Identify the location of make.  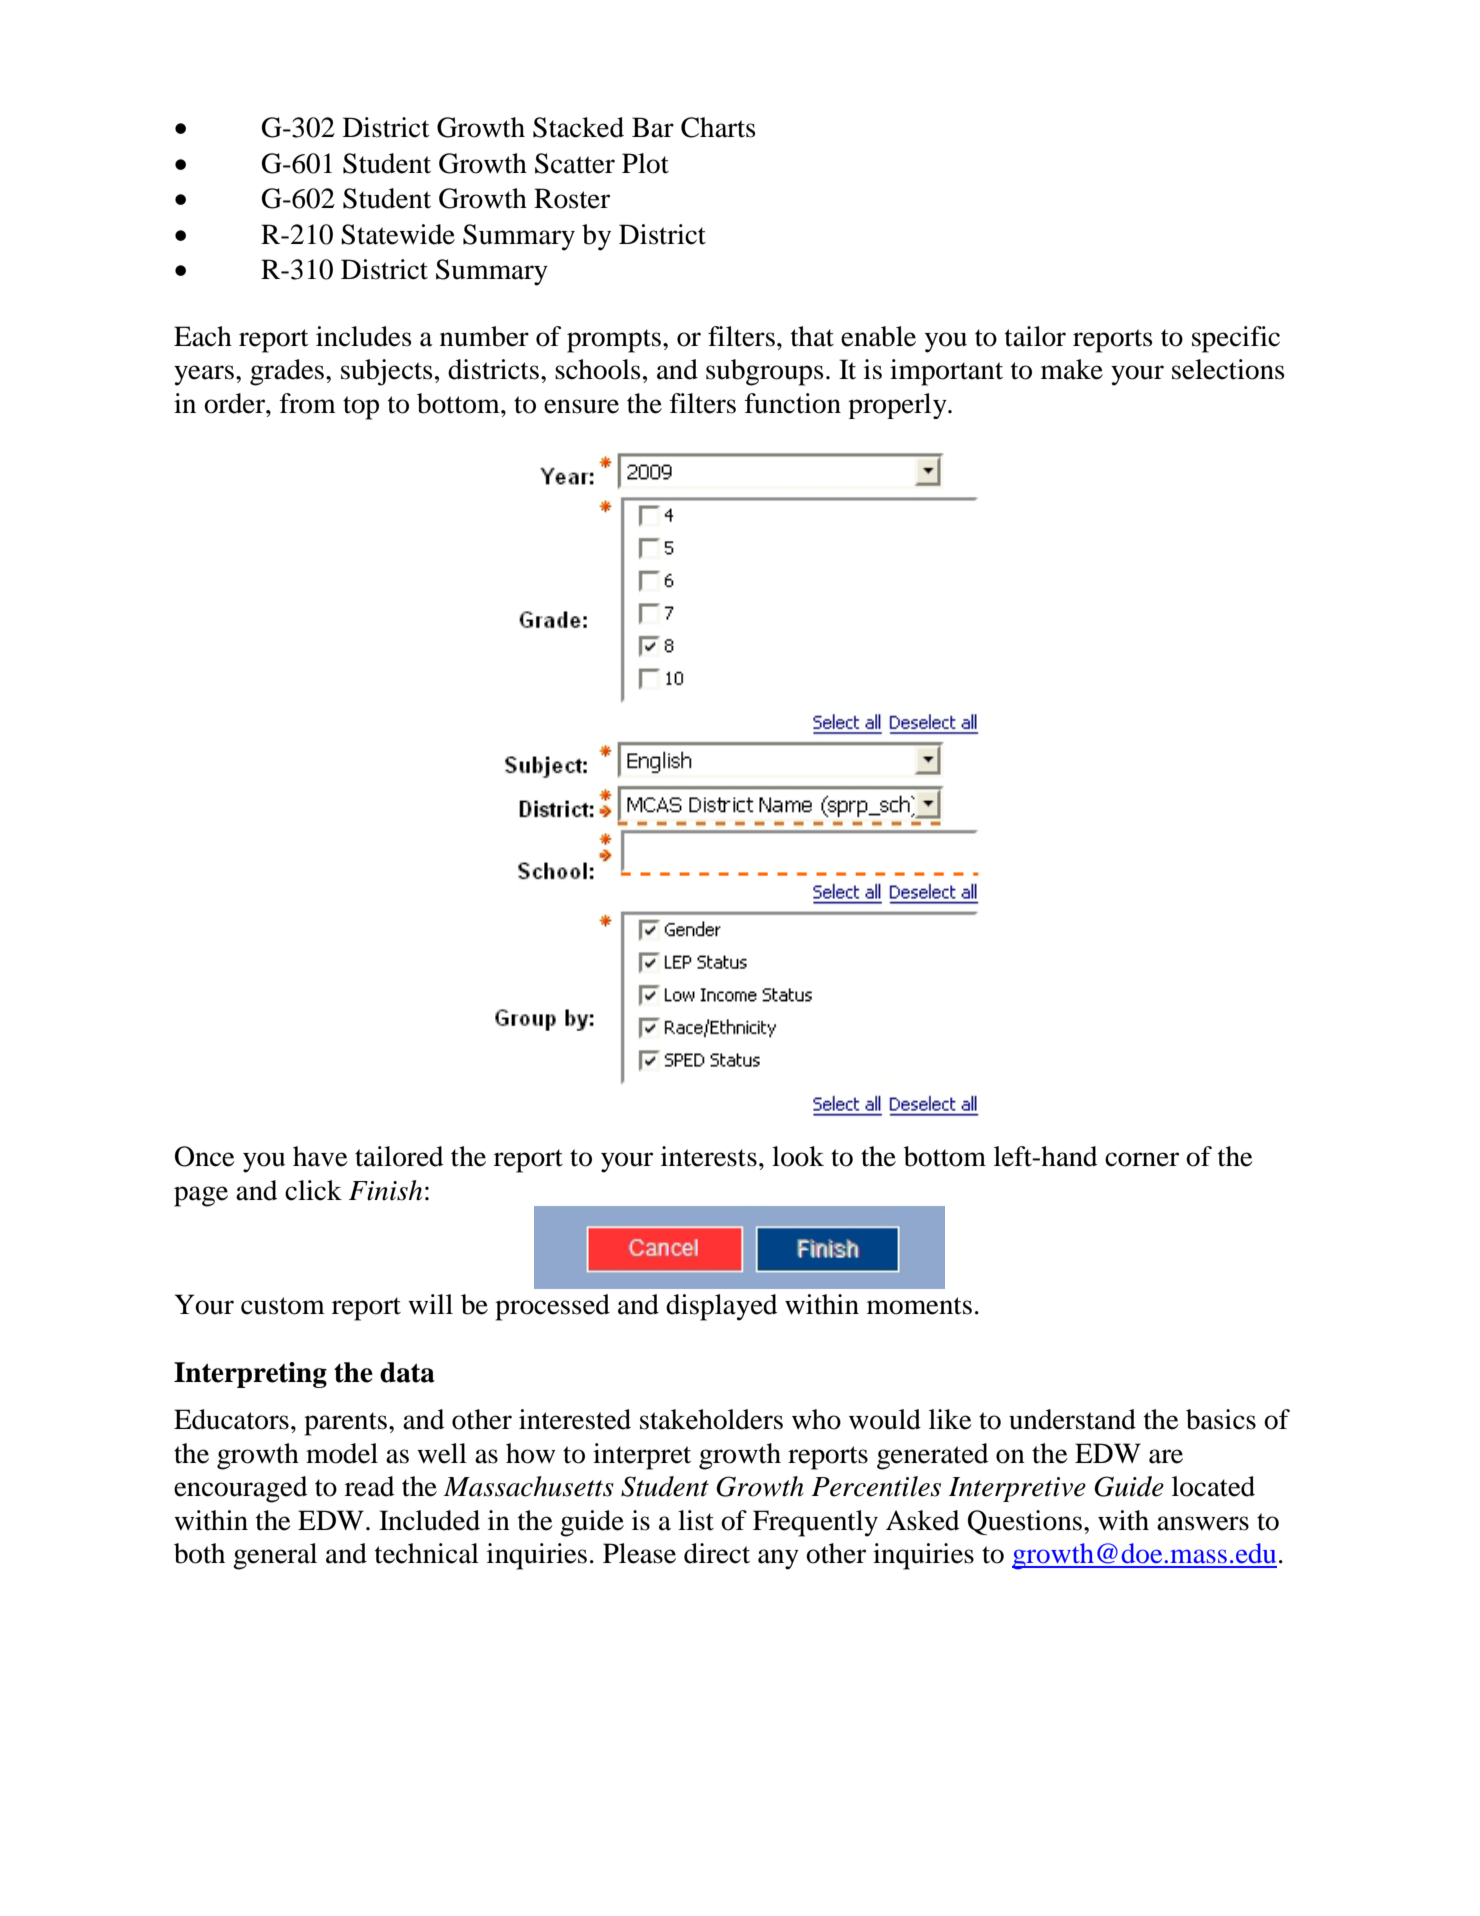
(1072, 369).
